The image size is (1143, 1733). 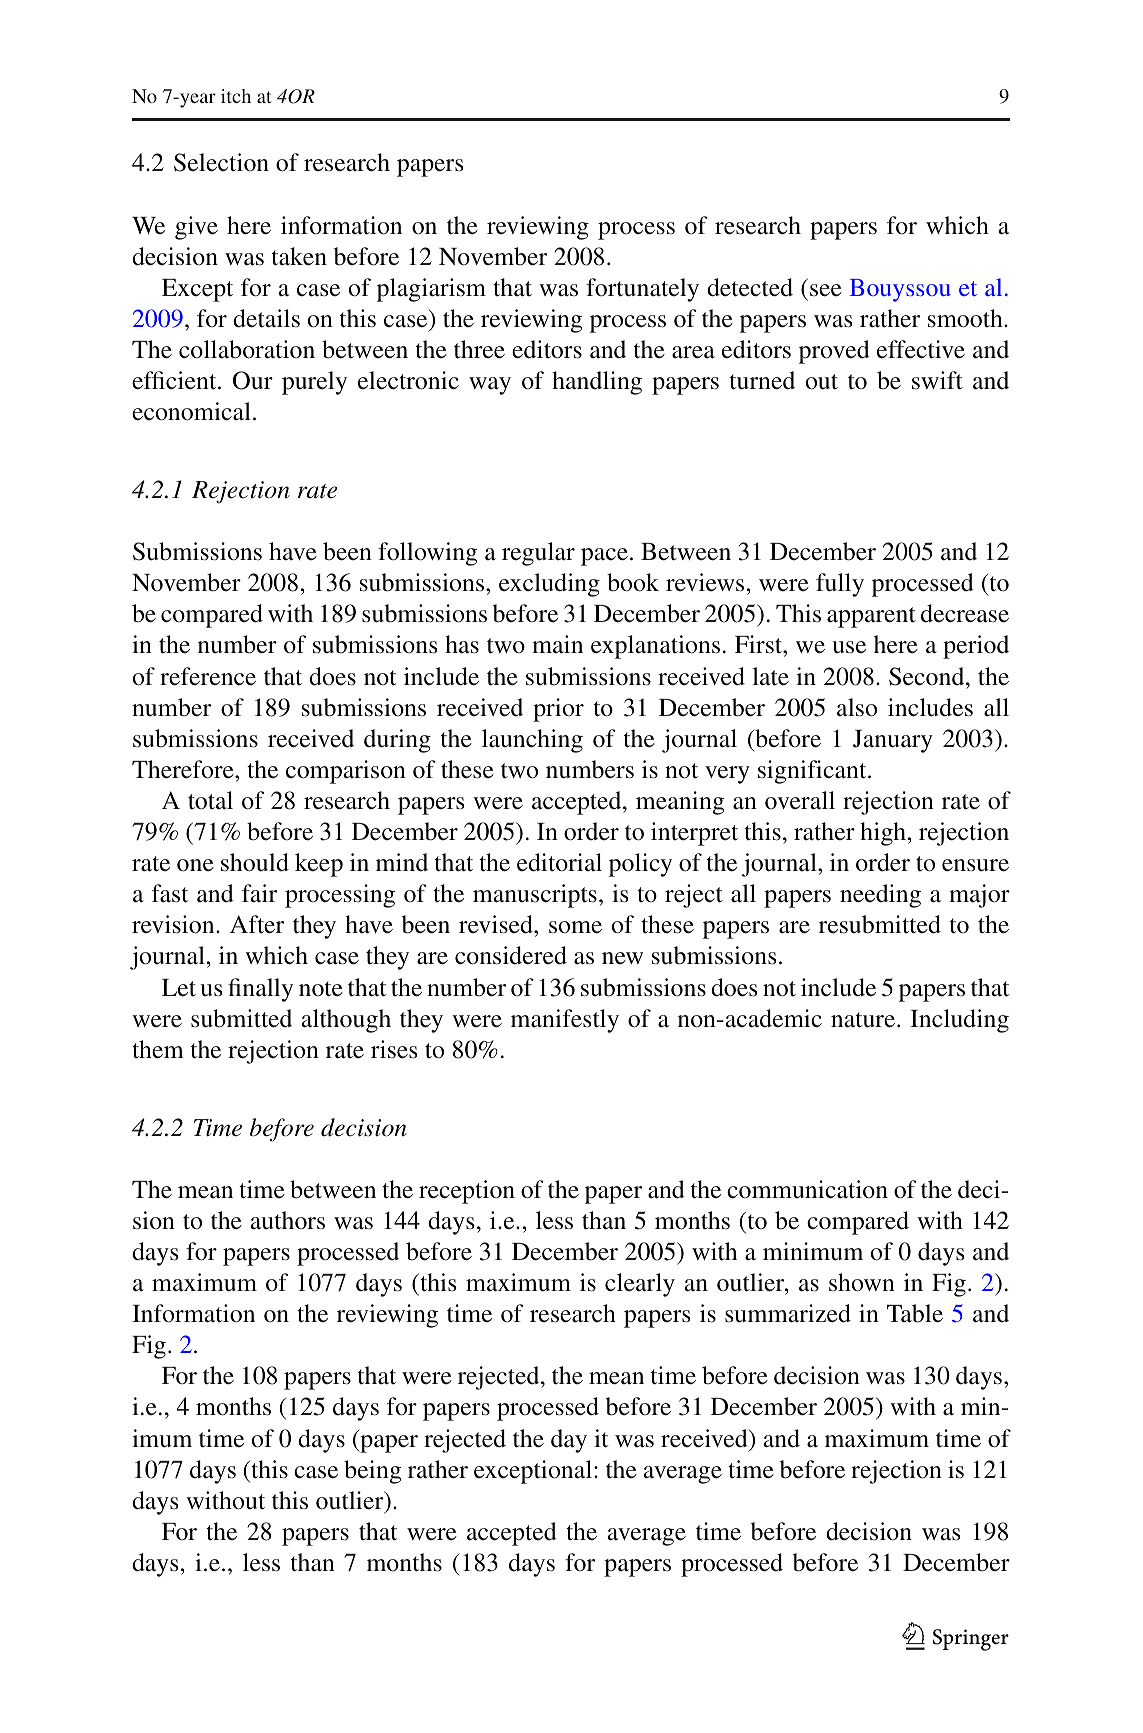 I want to click on launching, so click(x=532, y=741).
